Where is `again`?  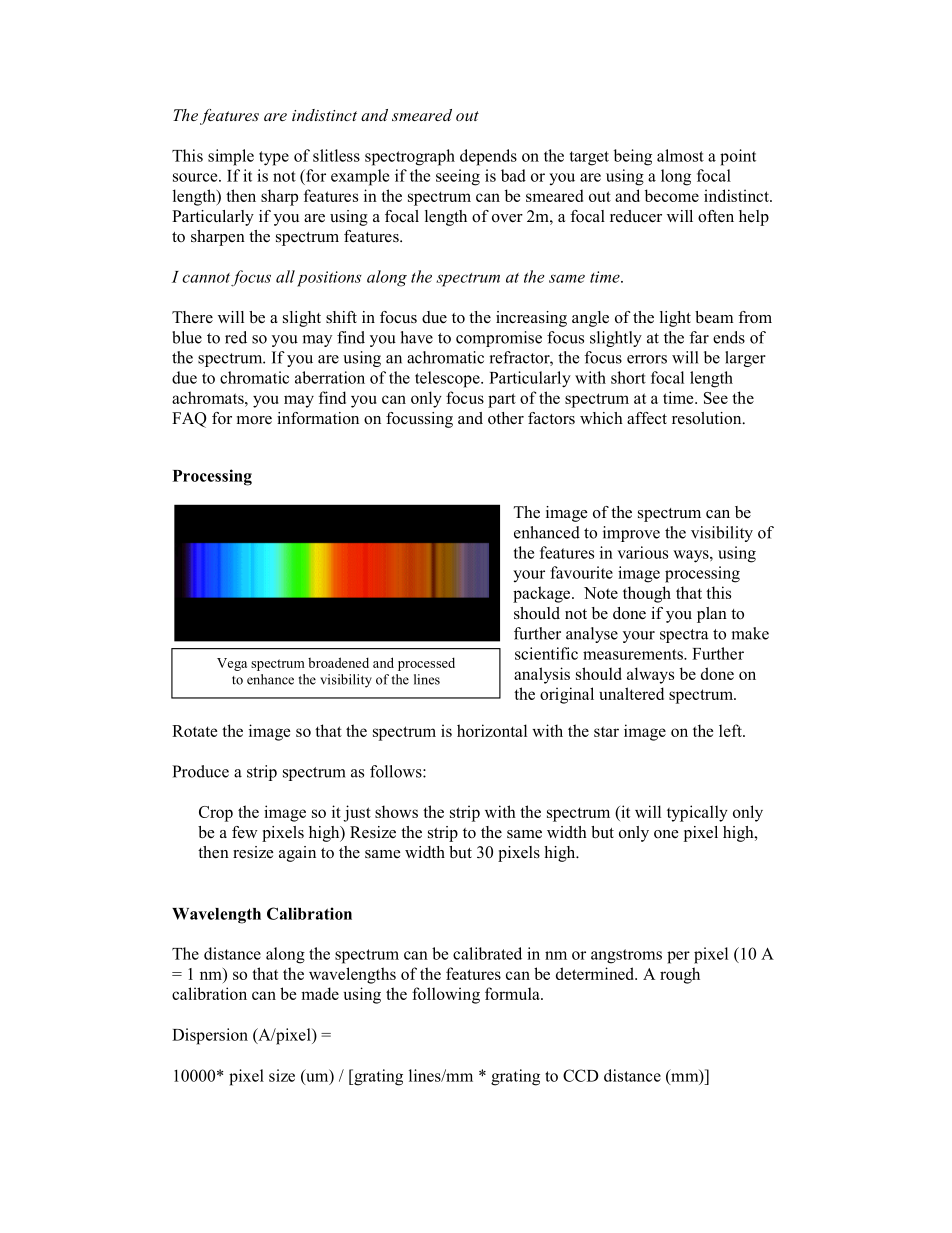
again is located at coordinates (297, 854).
